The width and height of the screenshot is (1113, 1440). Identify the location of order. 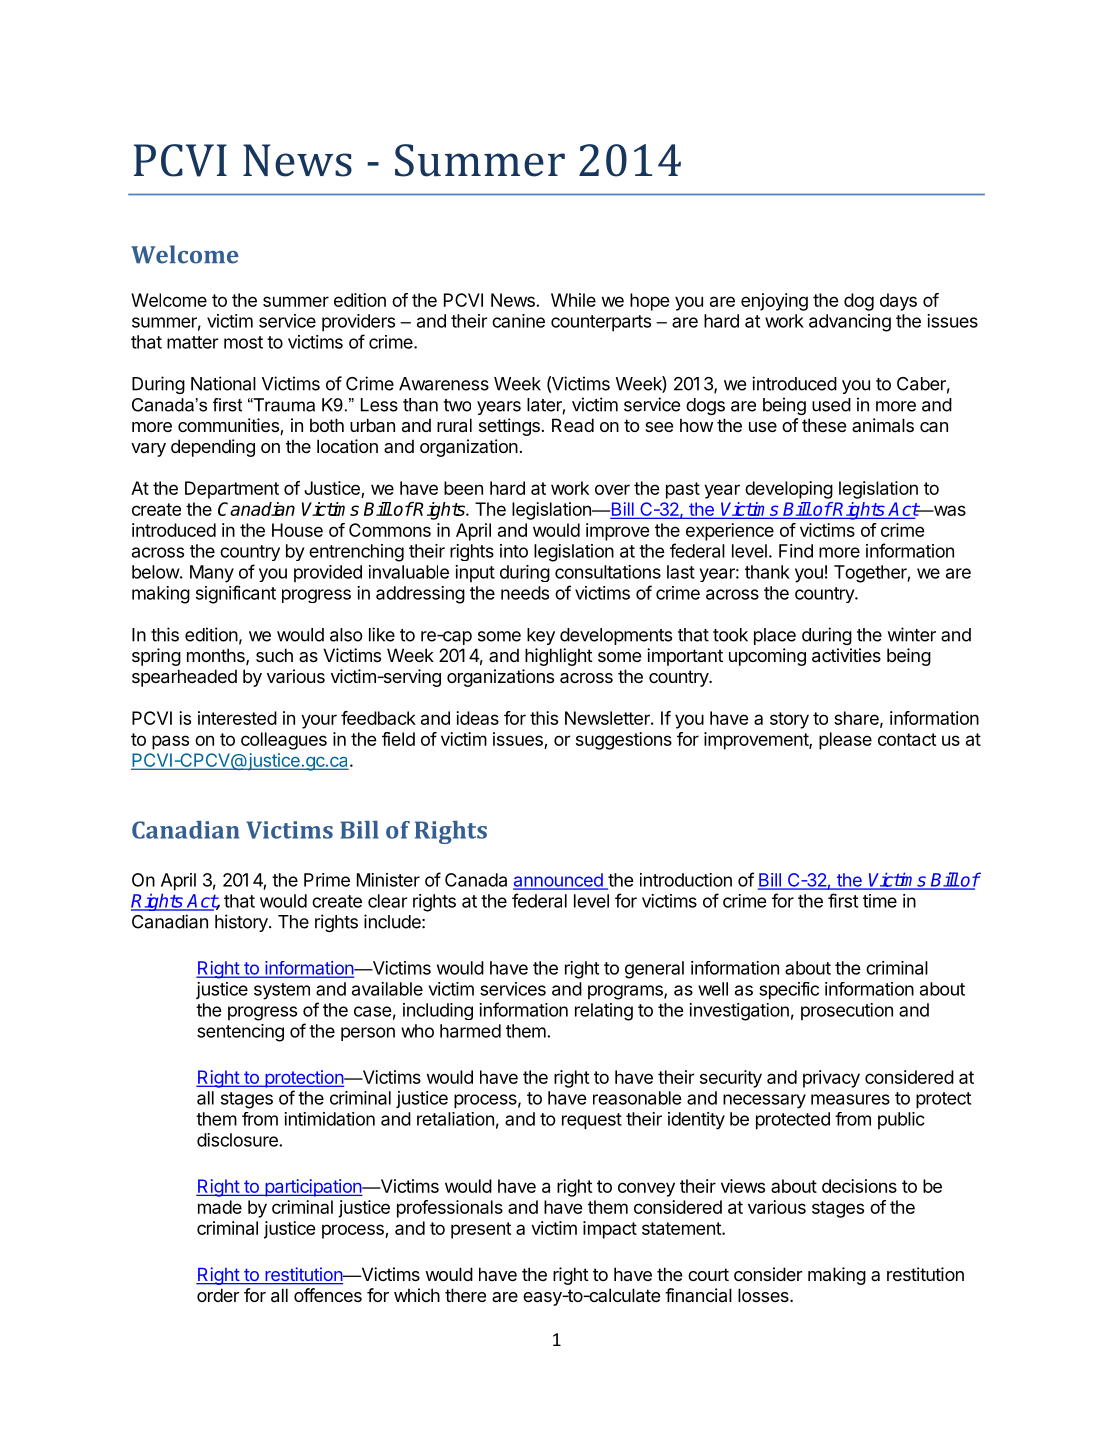
(218, 1295).
